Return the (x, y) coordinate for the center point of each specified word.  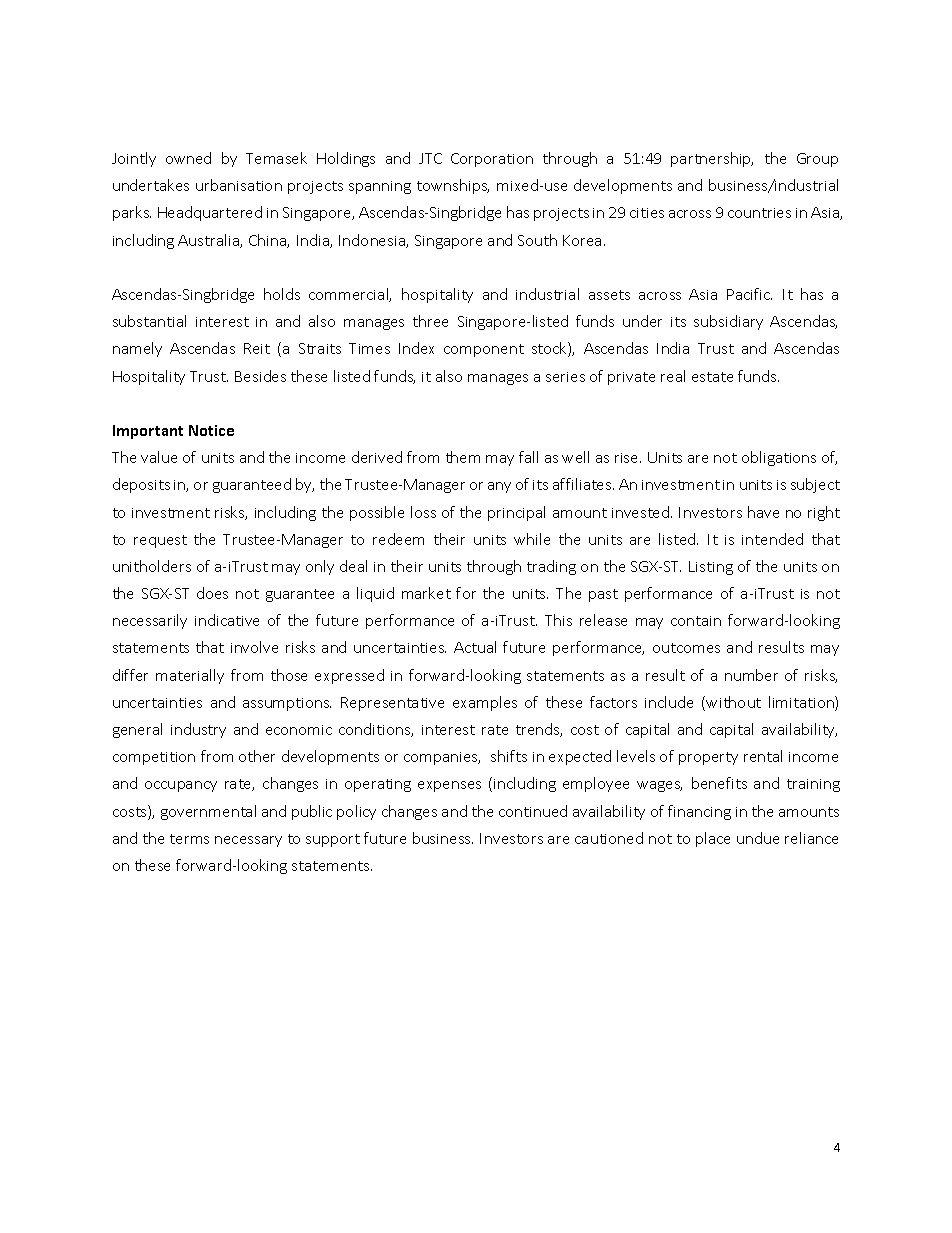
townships (453, 186)
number (751, 675)
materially (190, 676)
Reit (257, 348)
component (484, 350)
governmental (208, 812)
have (763, 512)
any (499, 487)
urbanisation (239, 185)
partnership (712, 159)
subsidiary (728, 322)
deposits (141, 485)
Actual (475, 647)
